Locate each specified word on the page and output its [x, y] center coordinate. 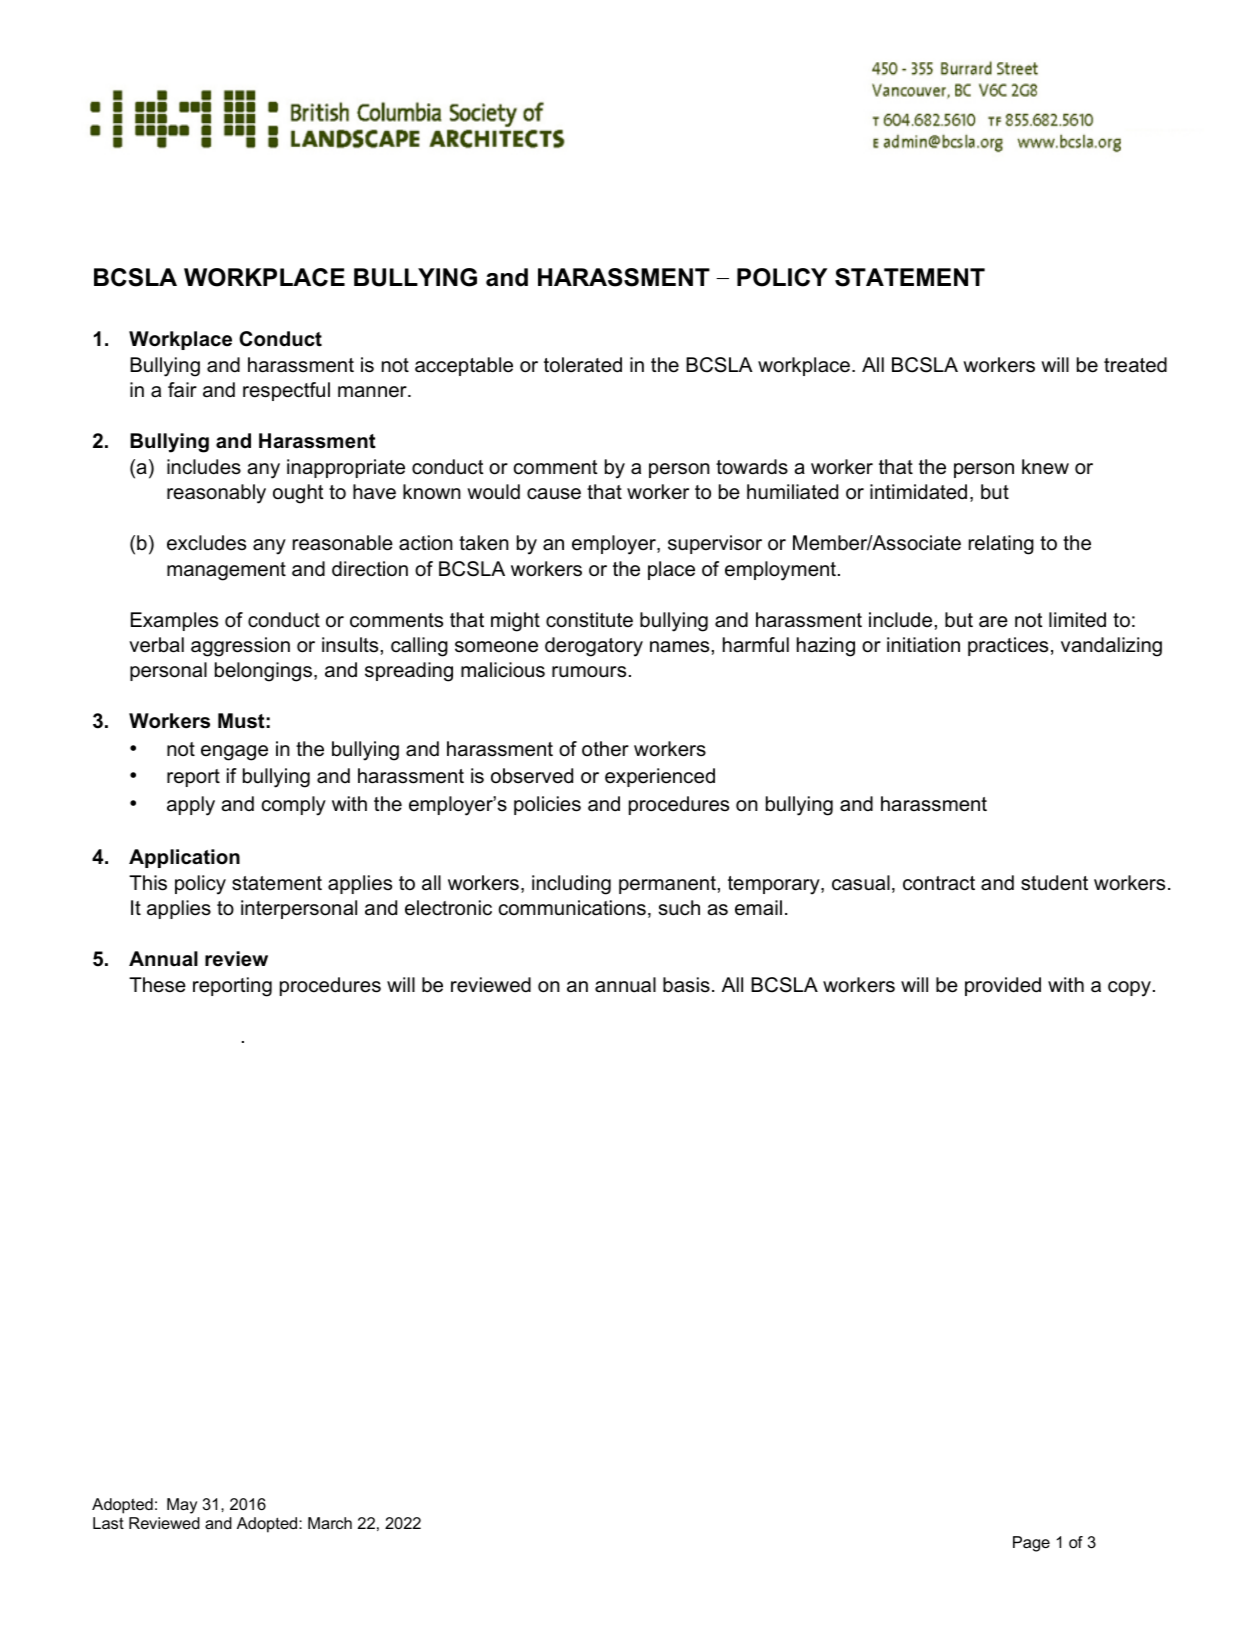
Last [108, 1523]
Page [1031, 1544]
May [182, 1506]
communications [572, 908]
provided [1003, 986]
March [330, 1523]
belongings [263, 672]
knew [1045, 467]
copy [1129, 989]
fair [182, 389]
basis [686, 985]
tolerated [583, 365]
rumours [589, 672]
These [157, 985]
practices [1008, 646]
